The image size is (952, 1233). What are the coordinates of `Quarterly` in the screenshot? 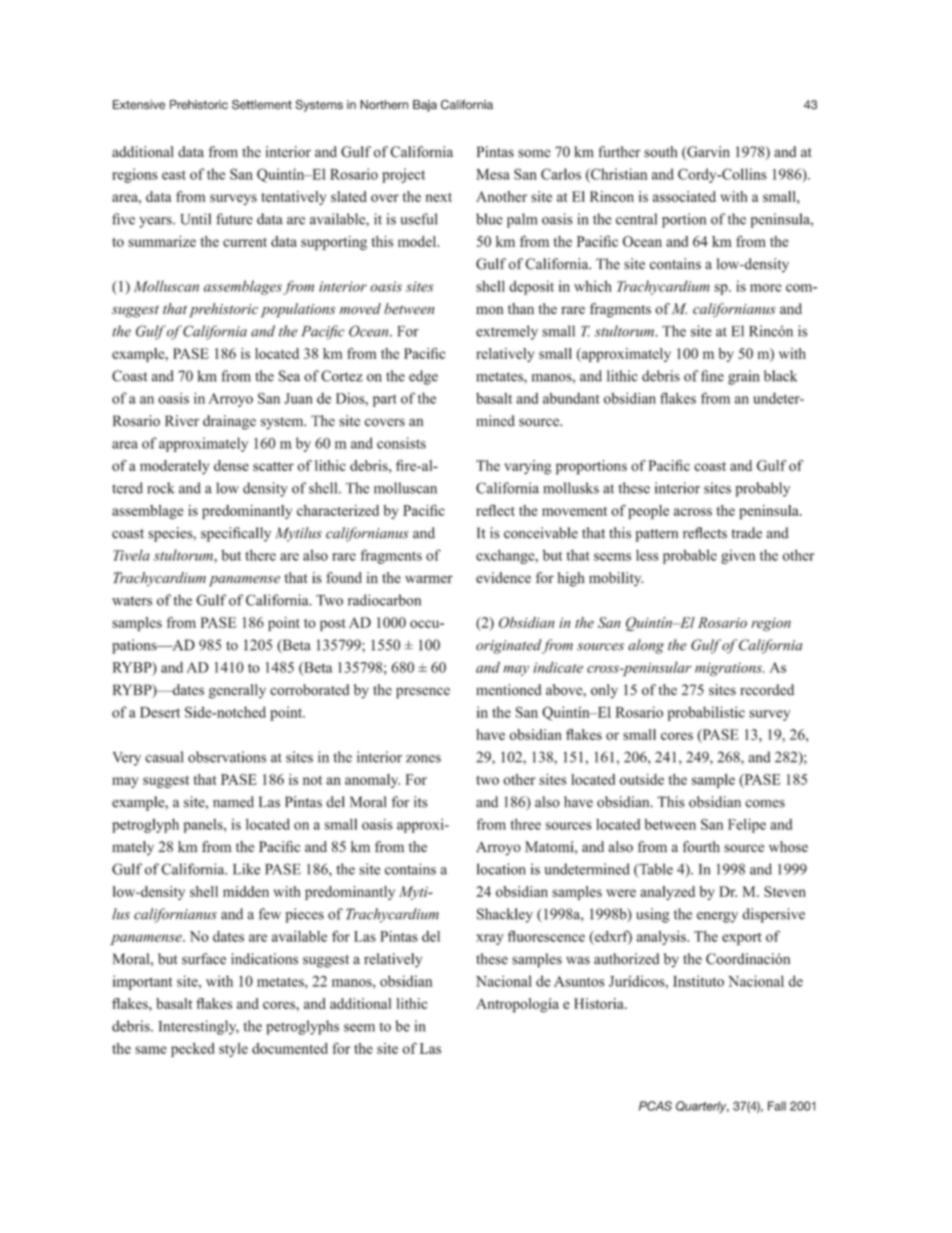 It's located at (702, 1107).
